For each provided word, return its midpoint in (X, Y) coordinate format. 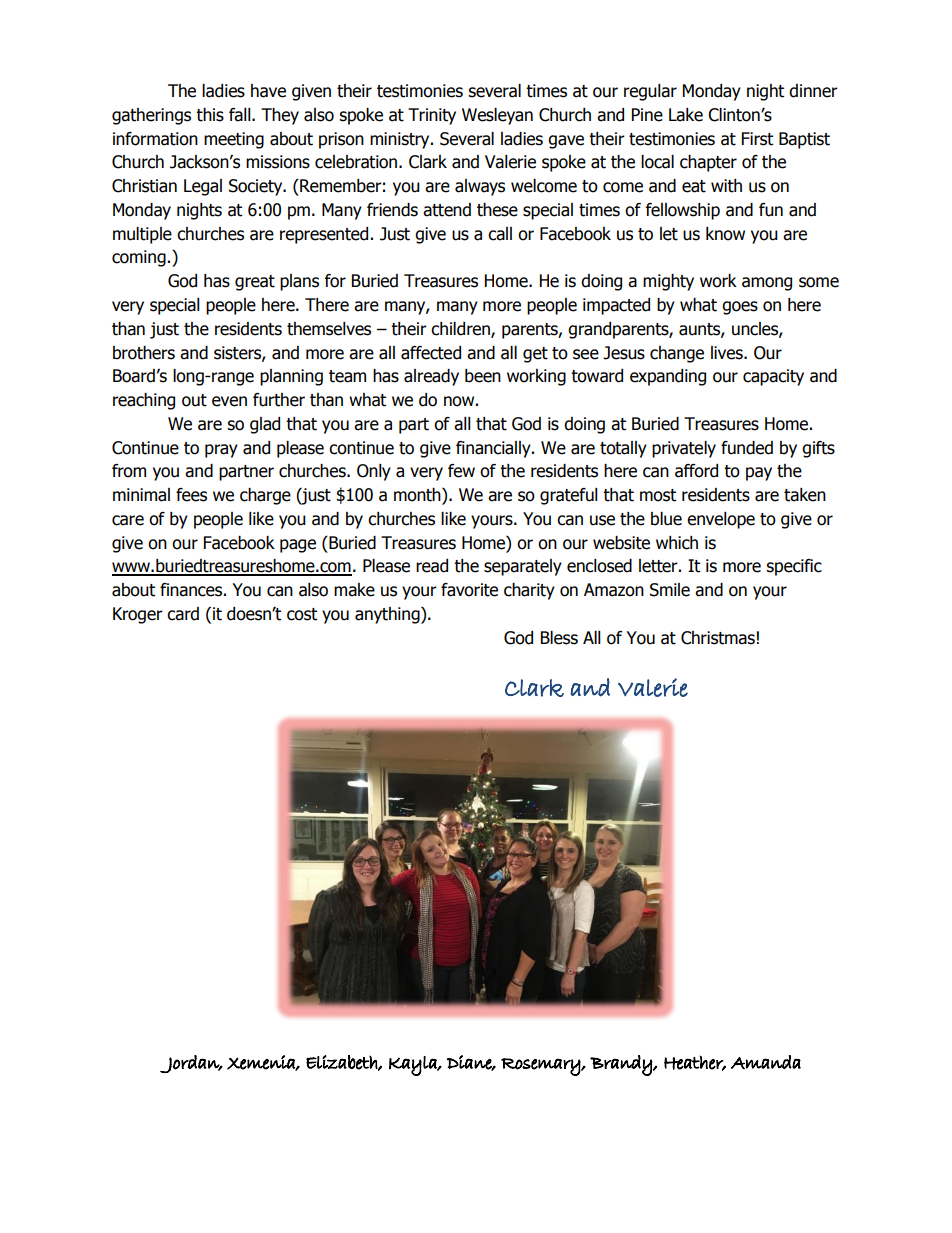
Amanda (766, 1062)
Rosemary (541, 1067)
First (757, 139)
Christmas (718, 638)
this (210, 115)
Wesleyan (497, 116)
